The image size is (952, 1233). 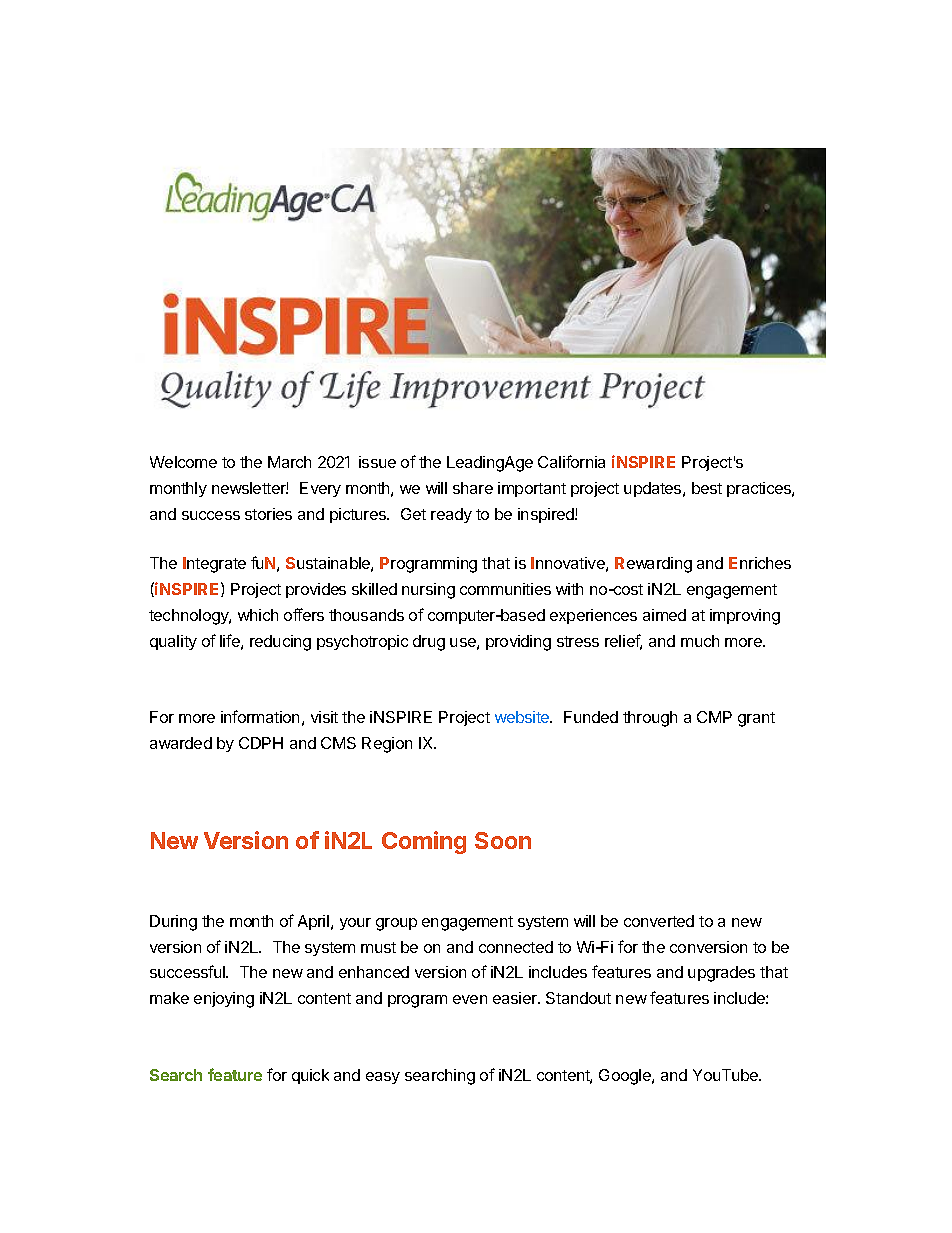 I want to click on best, so click(x=707, y=488).
